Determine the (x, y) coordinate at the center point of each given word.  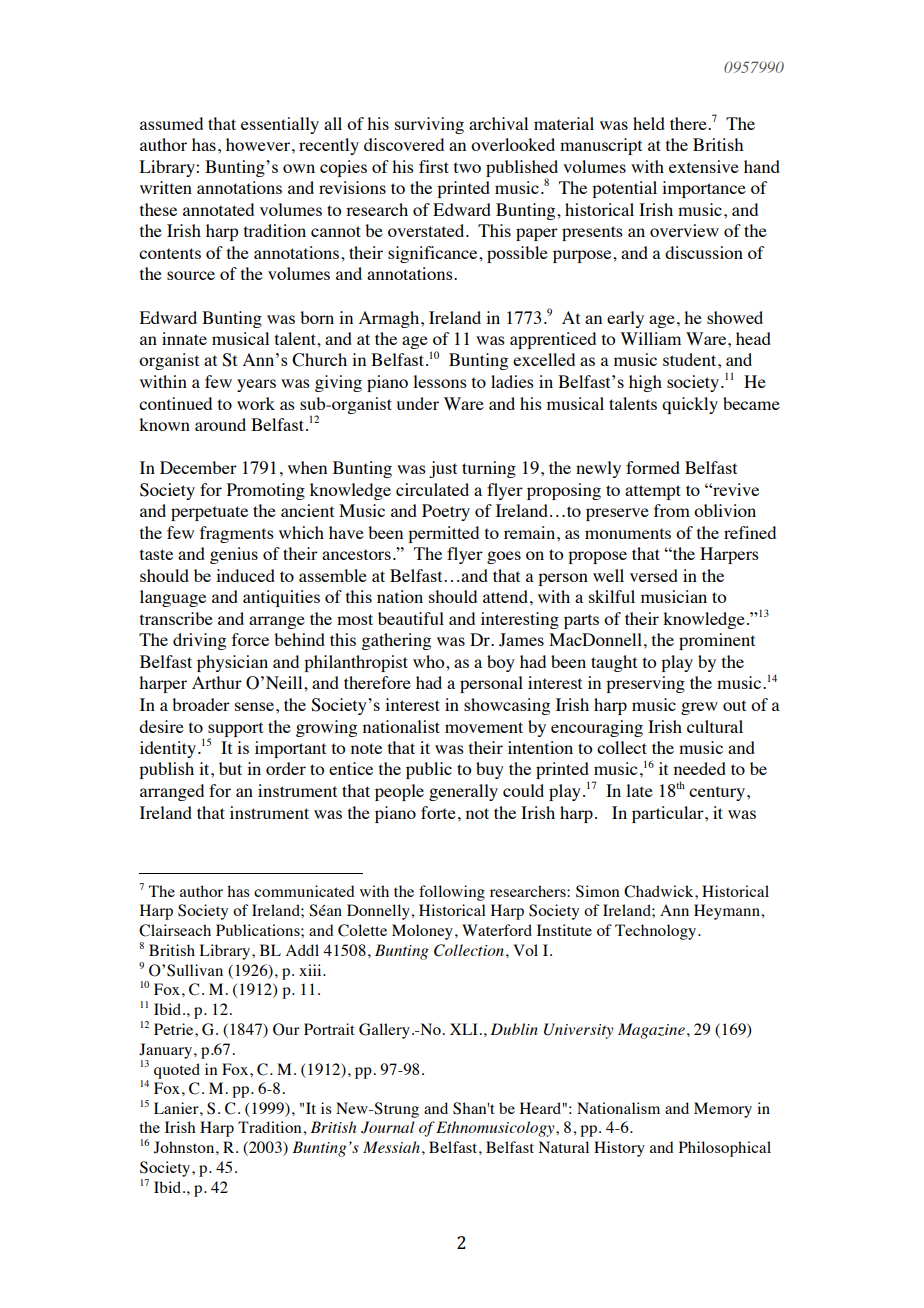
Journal (388, 1127)
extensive (704, 166)
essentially (280, 125)
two (467, 167)
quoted (177, 1071)
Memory (723, 1110)
